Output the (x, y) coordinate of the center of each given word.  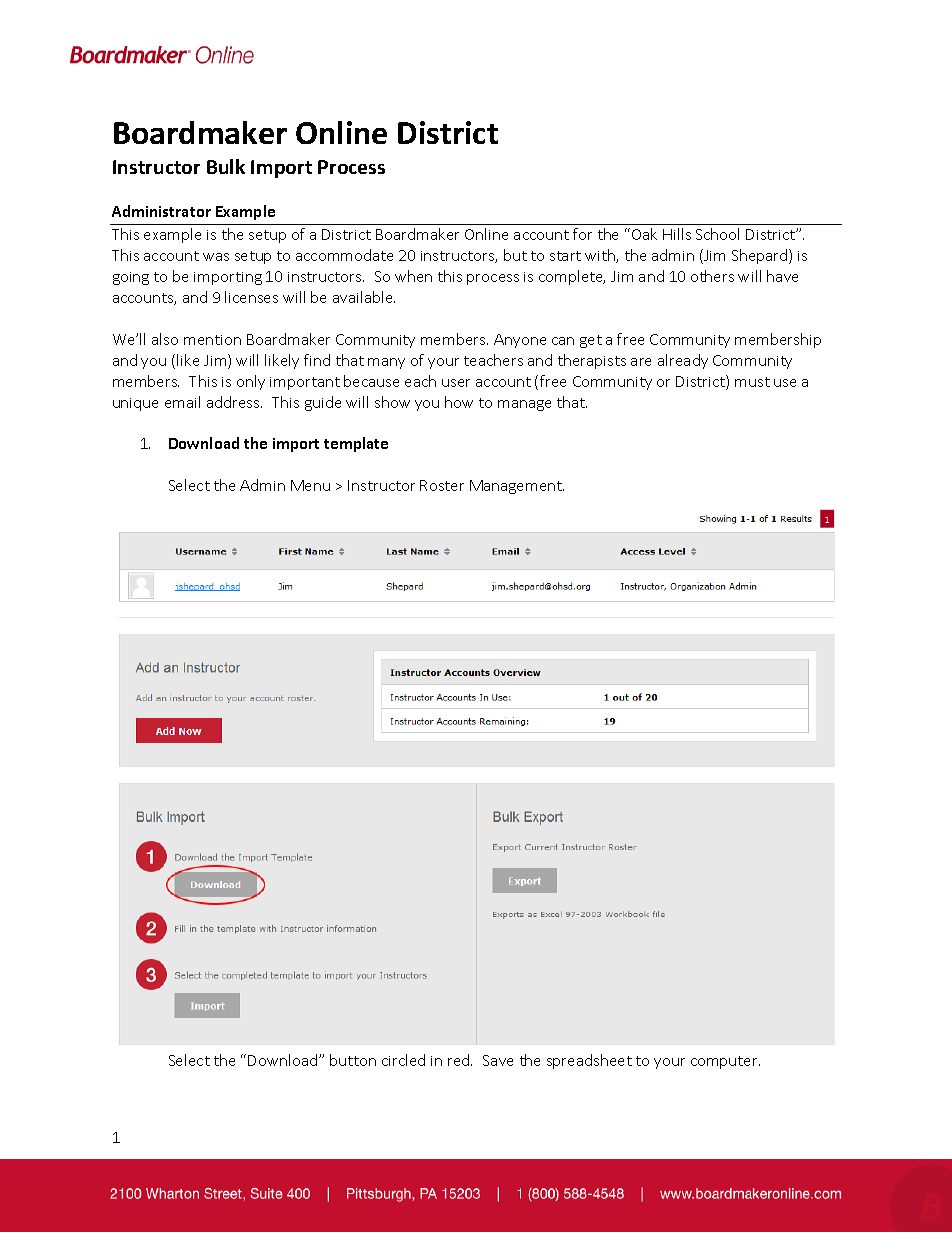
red (460, 1060)
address (234, 402)
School (717, 234)
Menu (310, 485)
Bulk (226, 166)
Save (498, 1060)
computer (725, 1062)
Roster (442, 485)
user (456, 383)
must (752, 382)
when (413, 276)
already (683, 361)
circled (403, 1060)
